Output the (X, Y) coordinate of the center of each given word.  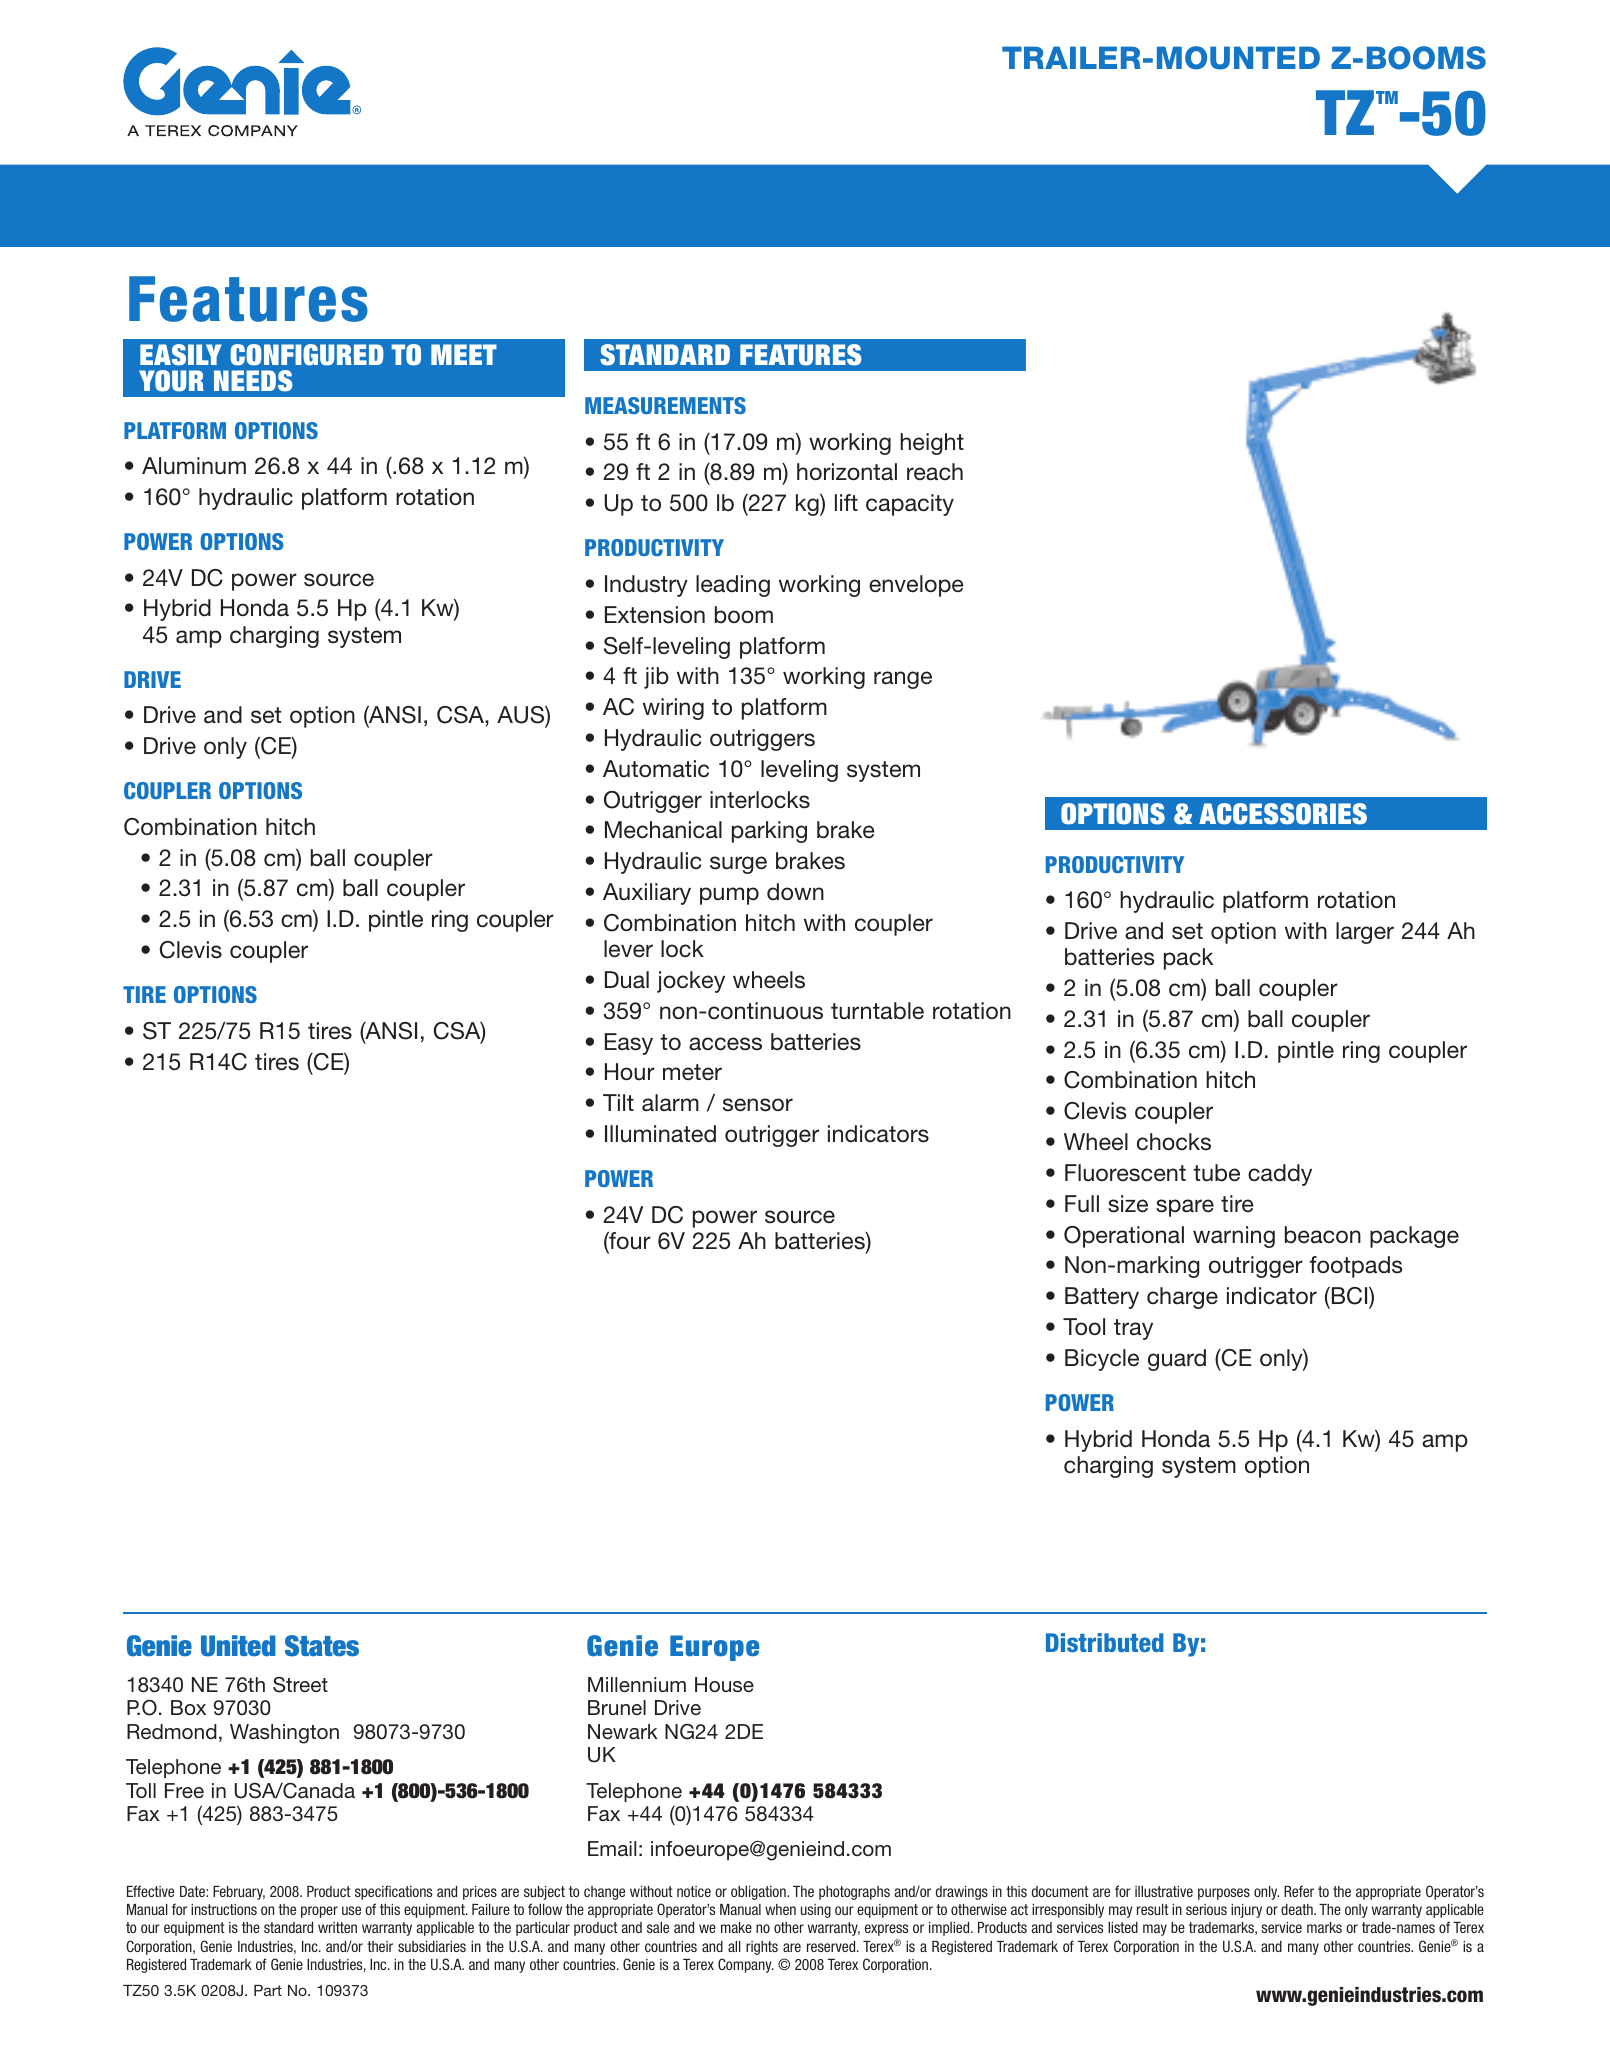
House (724, 1685)
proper (319, 1912)
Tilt (618, 1102)
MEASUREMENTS (665, 405)
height (932, 444)
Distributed (1105, 1642)
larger (1365, 933)
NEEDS (253, 381)
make (736, 1927)
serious (1206, 1909)
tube (1216, 1173)
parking (769, 832)
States (322, 1646)
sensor (758, 1105)
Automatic (656, 769)
